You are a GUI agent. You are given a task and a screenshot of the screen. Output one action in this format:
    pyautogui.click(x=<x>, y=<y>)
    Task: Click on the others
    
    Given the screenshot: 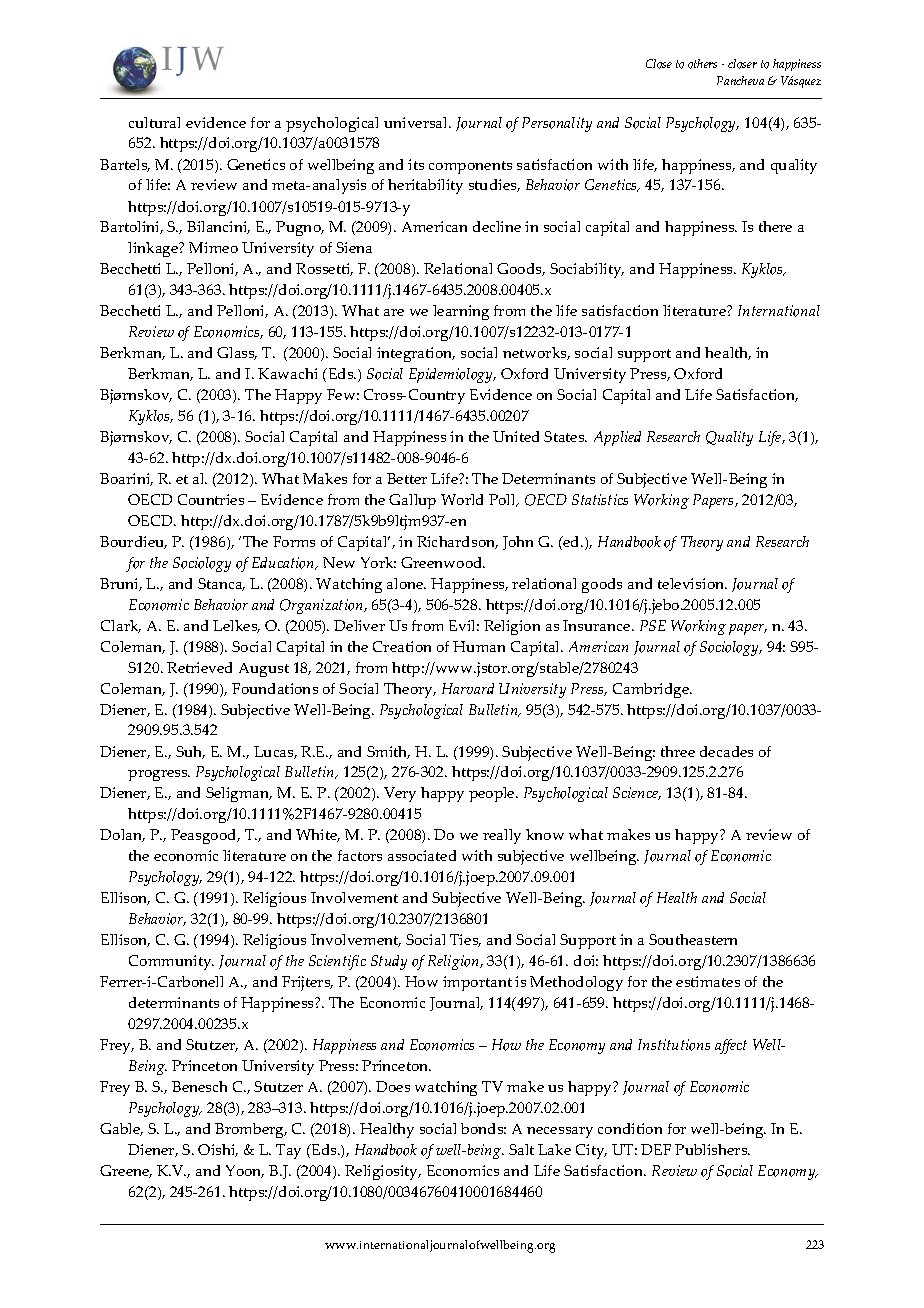 What is the action you would take?
    pyautogui.click(x=702, y=64)
